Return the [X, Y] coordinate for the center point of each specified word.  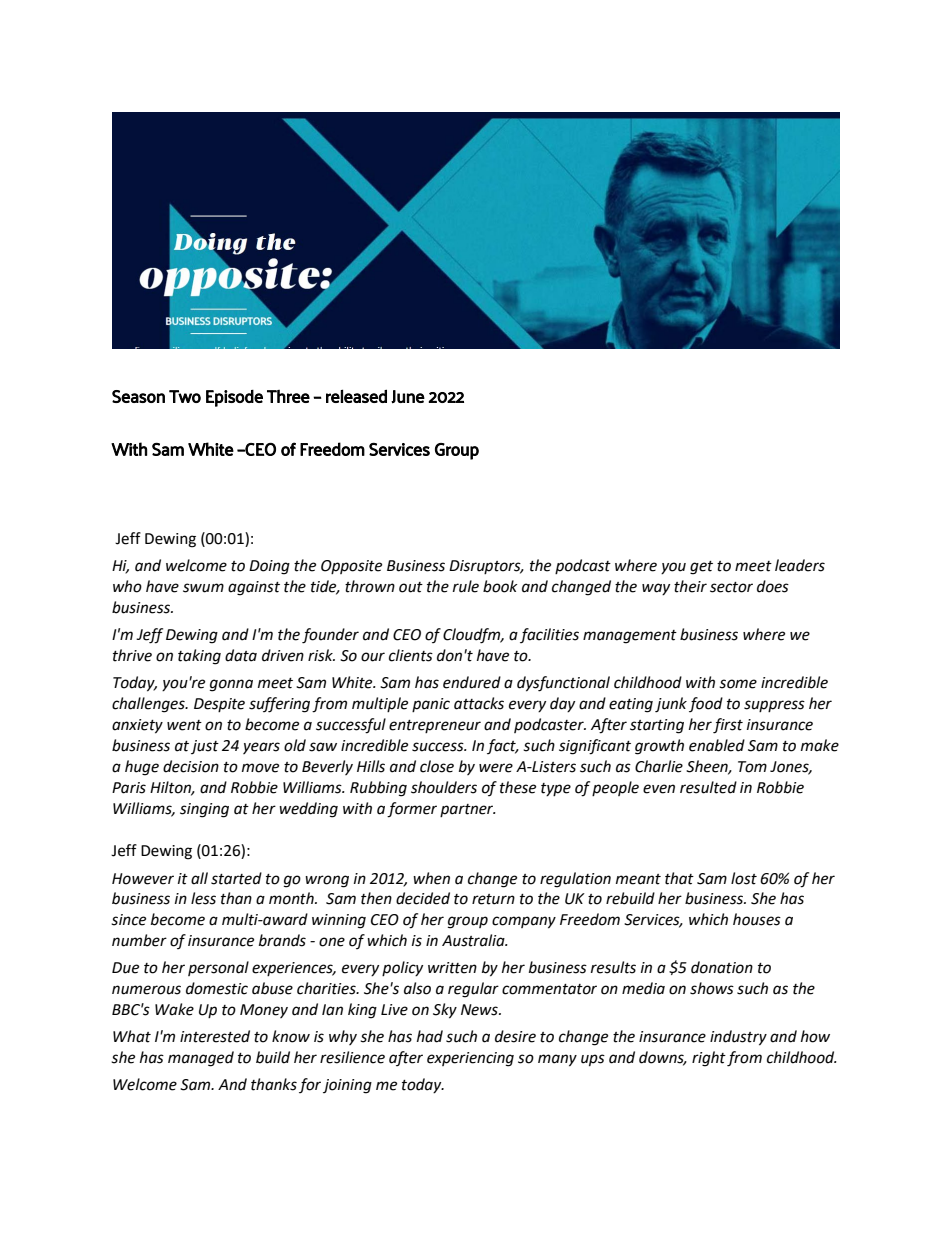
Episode [234, 398]
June [408, 397]
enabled [717, 745]
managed [201, 1059]
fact [502, 746]
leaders [800, 565]
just [205, 747]
